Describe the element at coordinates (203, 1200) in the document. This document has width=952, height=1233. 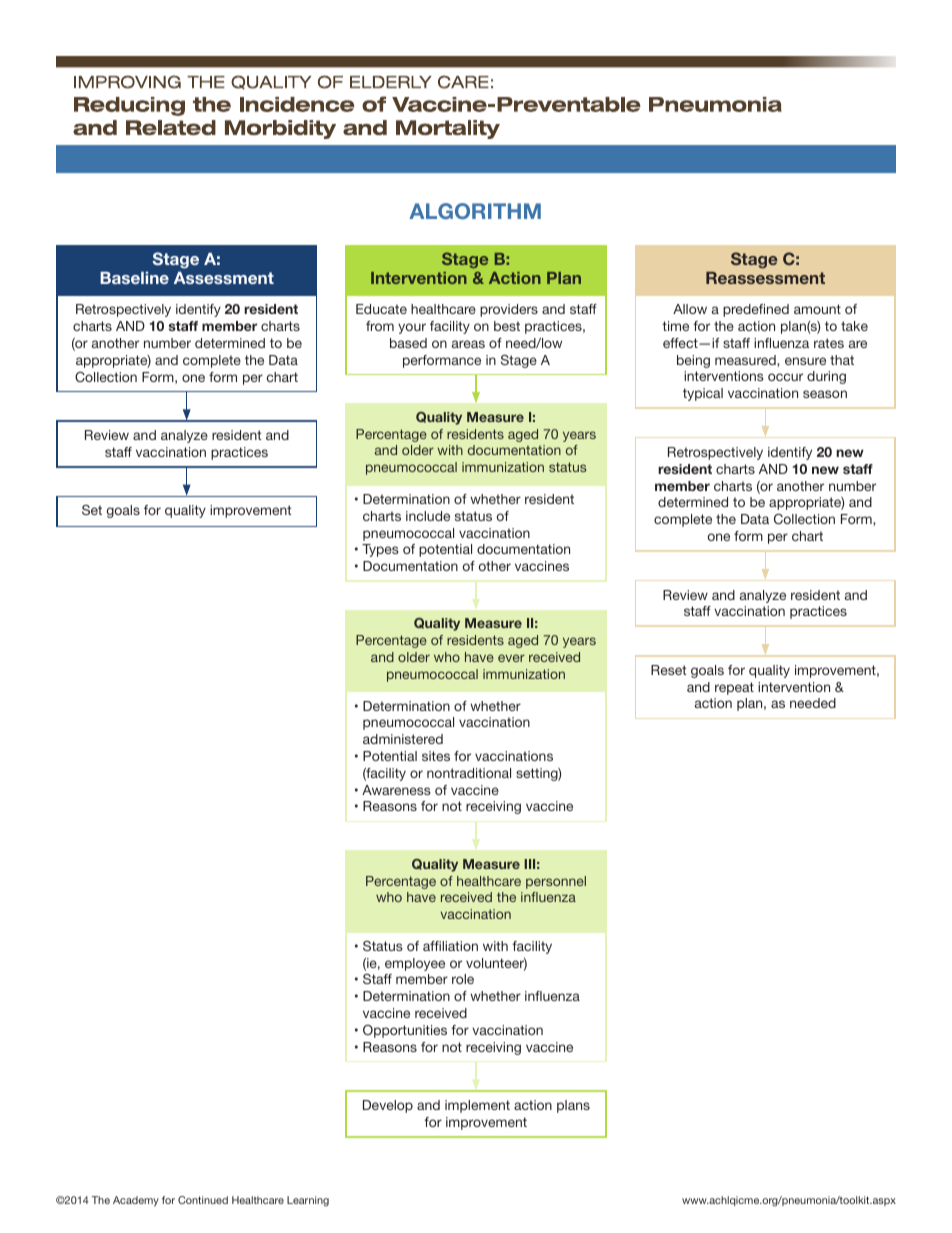
I see `Continued` at that location.
